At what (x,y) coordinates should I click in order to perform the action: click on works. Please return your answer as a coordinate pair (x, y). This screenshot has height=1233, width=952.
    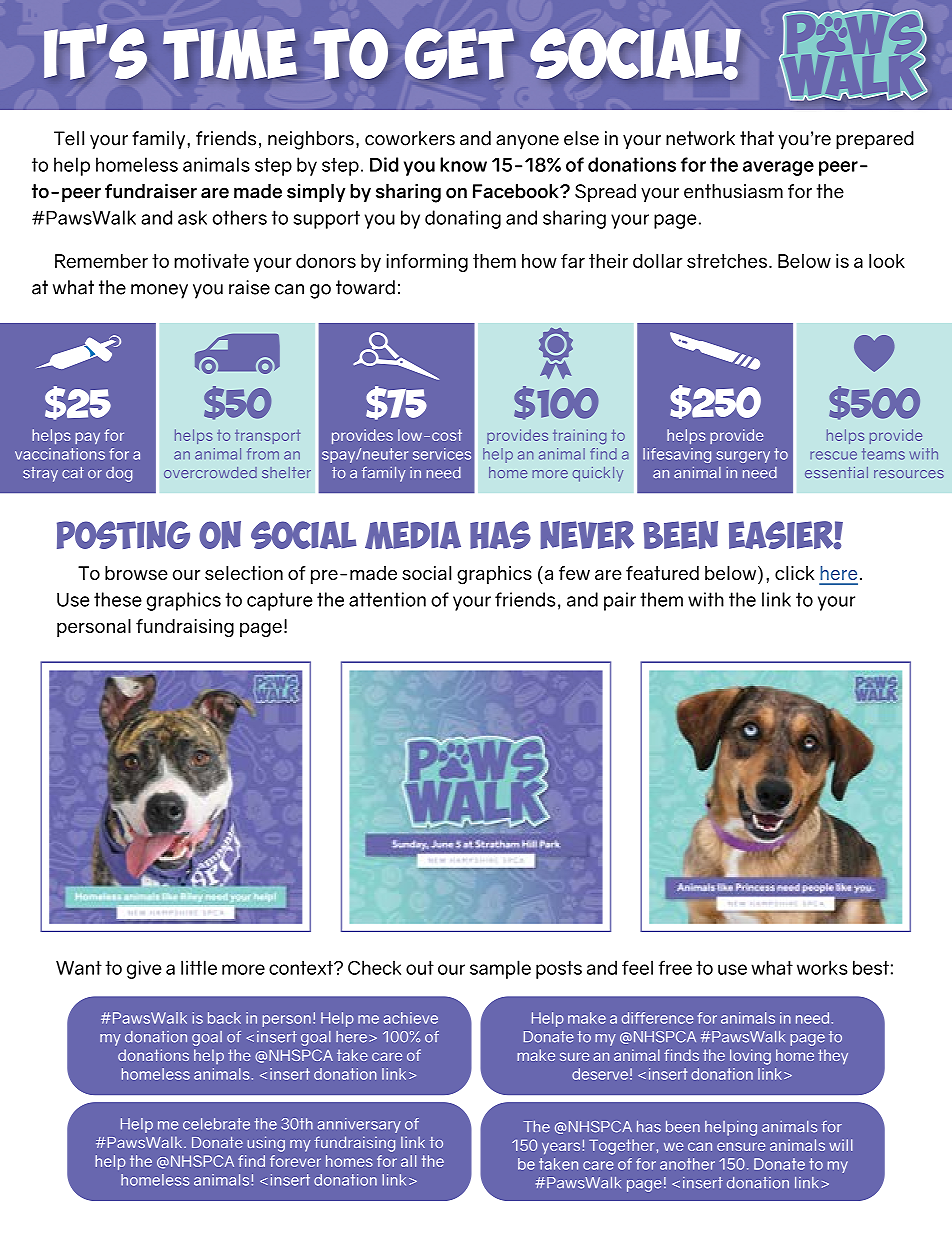
    Looking at the image, I should click on (822, 967).
